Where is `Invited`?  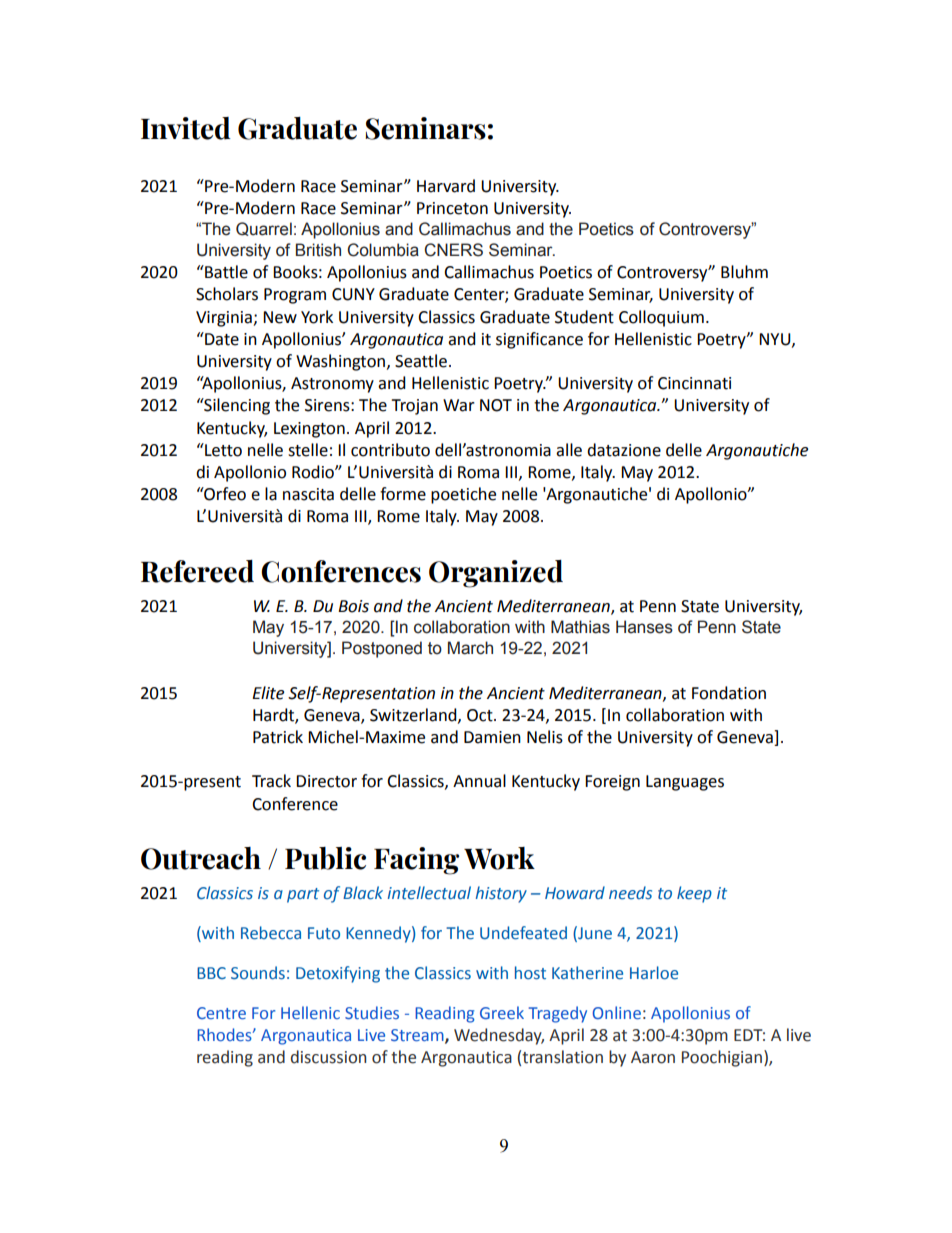 Invited is located at coordinates (185, 128).
